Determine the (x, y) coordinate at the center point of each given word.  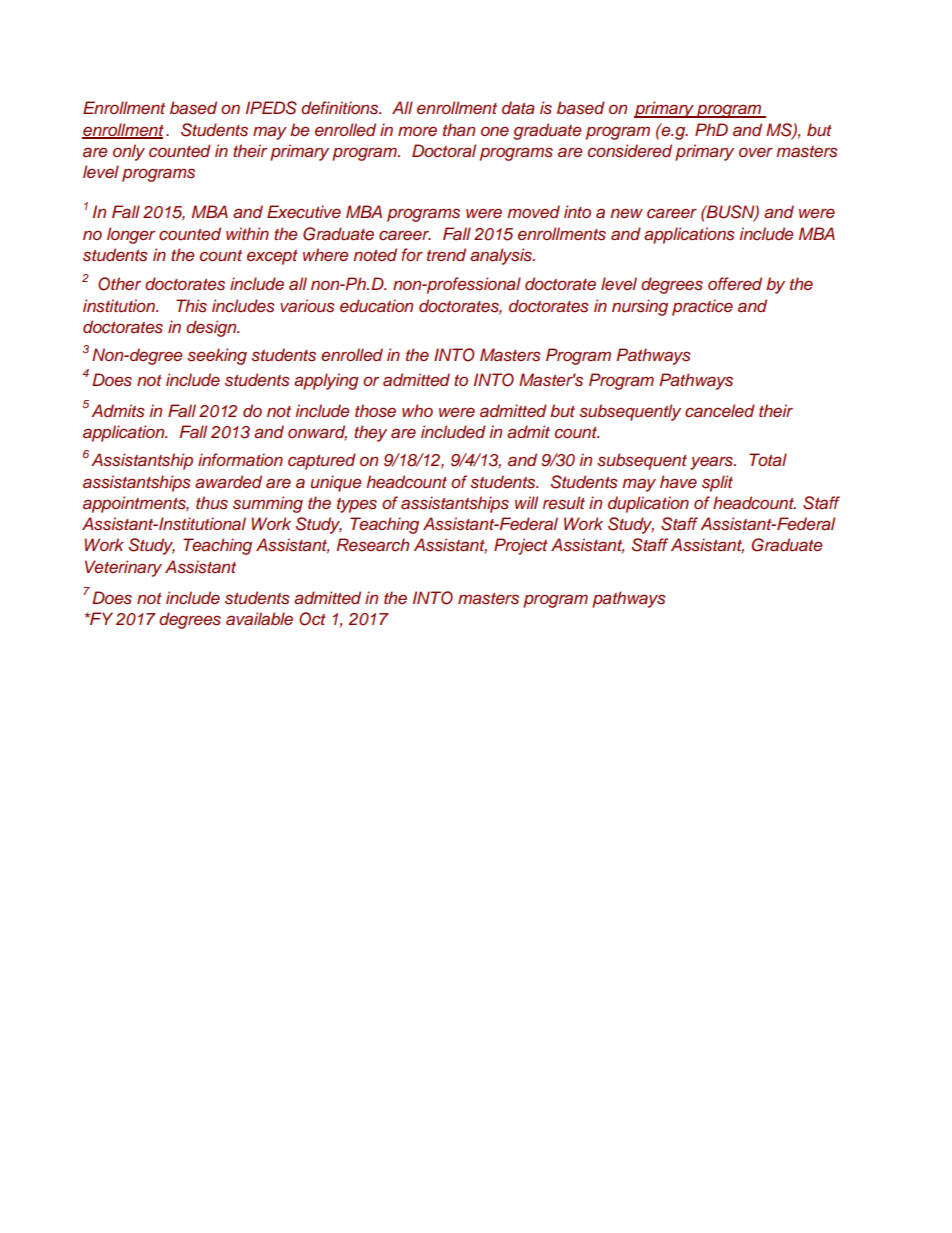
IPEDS (271, 108)
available (259, 618)
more (417, 131)
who (417, 410)
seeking (217, 356)
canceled (720, 410)
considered (630, 151)
